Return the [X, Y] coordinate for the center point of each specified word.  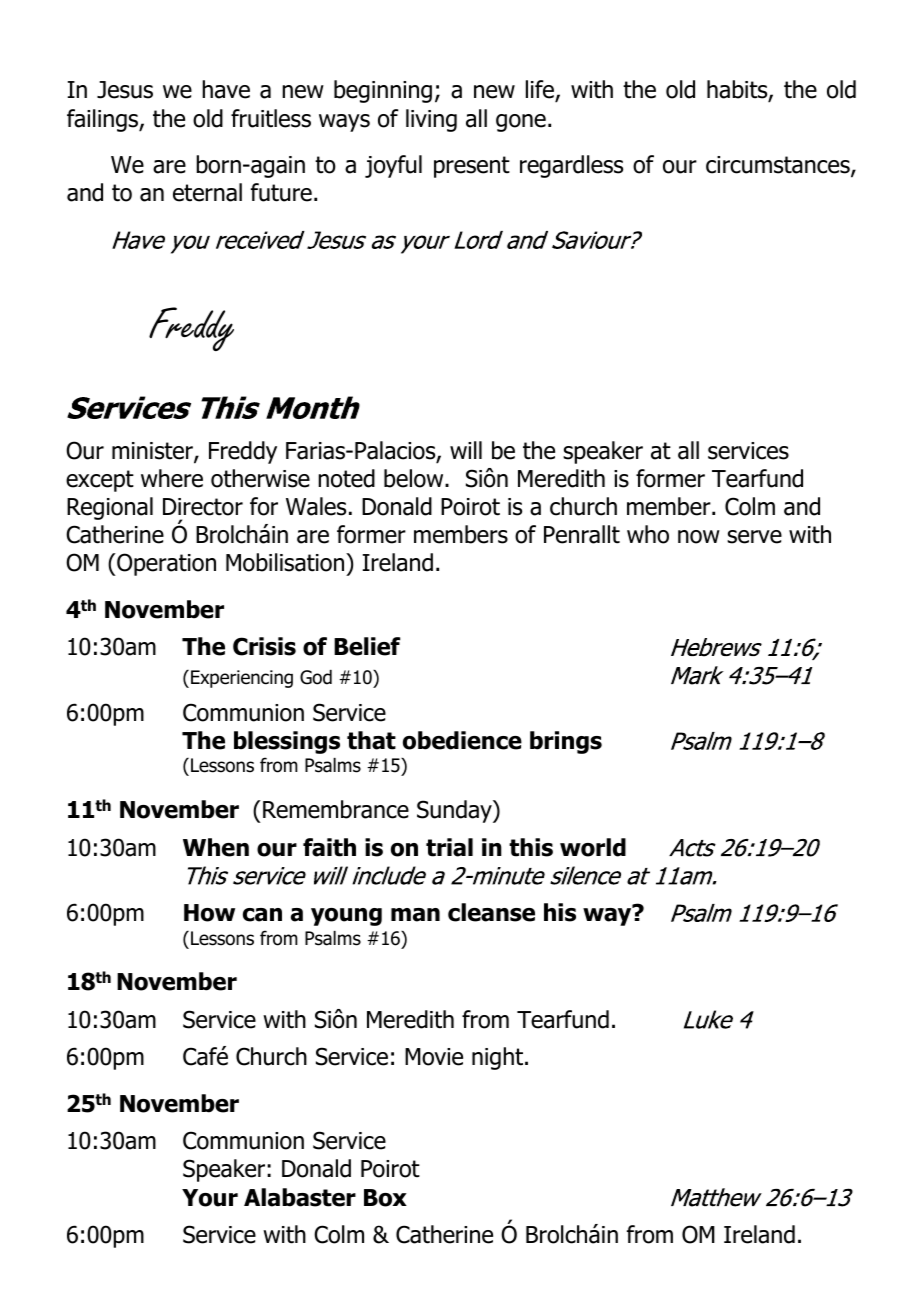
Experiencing [242, 679]
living [431, 120]
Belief [367, 646]
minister [153, 452]
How [209, 913]
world [593, 847]
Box [385, 1198]
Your [210, 1198]
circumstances [779, 166]
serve [754, 537]
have [226, 89]
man [415, 915]
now [699, 537]
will [466, 450]
